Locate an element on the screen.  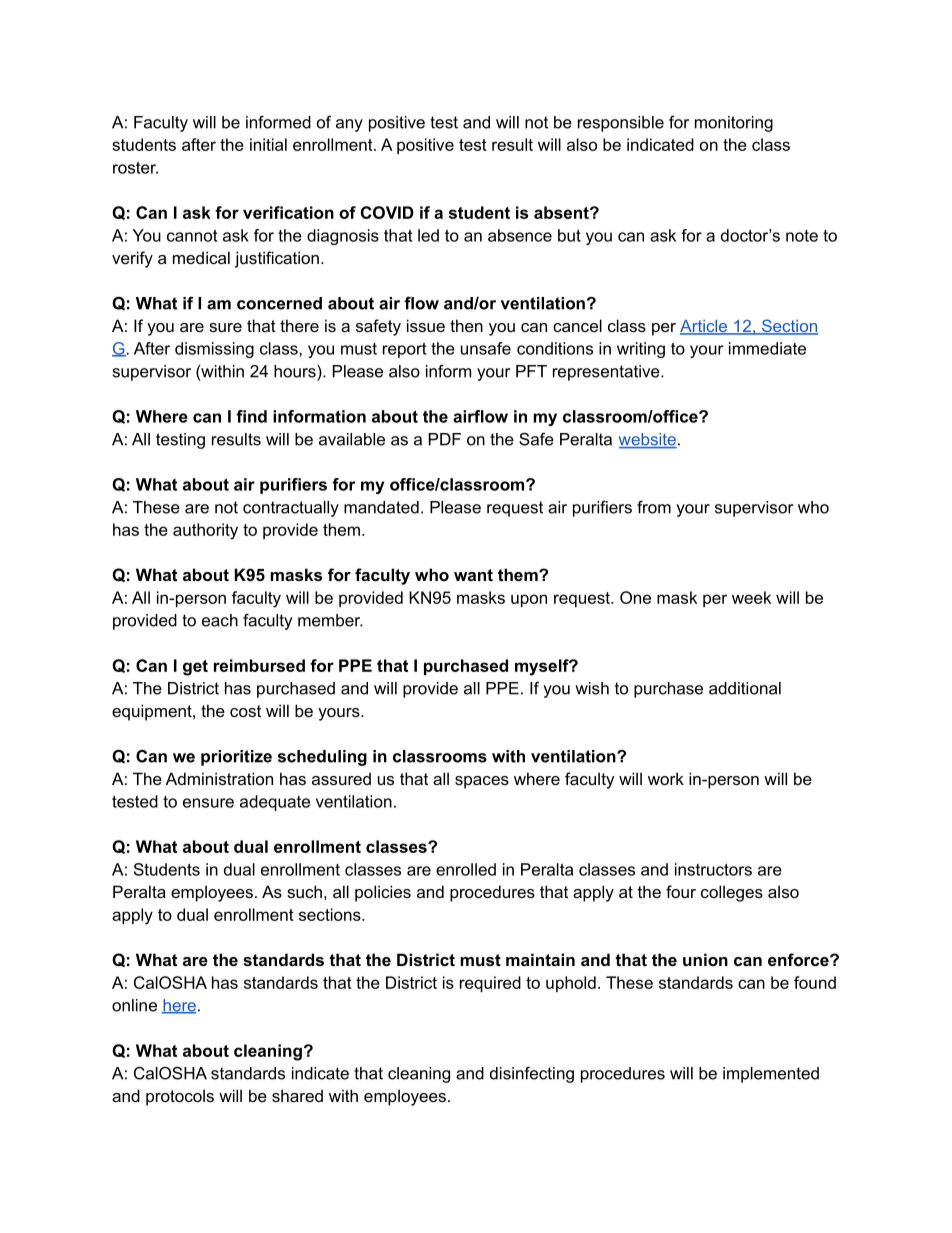
monitoring is located at coordinates (734, 124).
